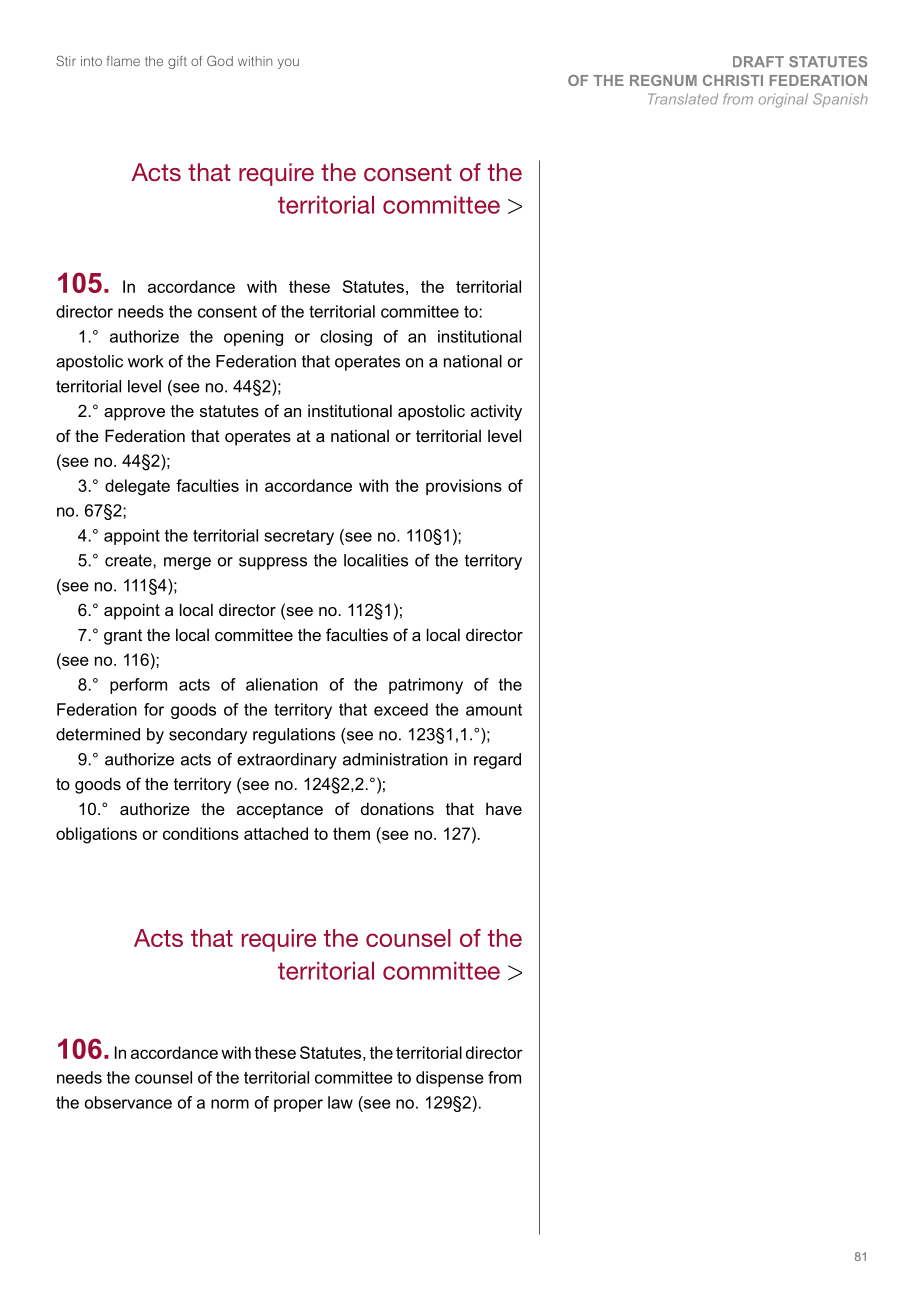 This document has height=1308, width=924. Describe the element at coordinates (494, 710) in the document. I see `amount` at that location.
